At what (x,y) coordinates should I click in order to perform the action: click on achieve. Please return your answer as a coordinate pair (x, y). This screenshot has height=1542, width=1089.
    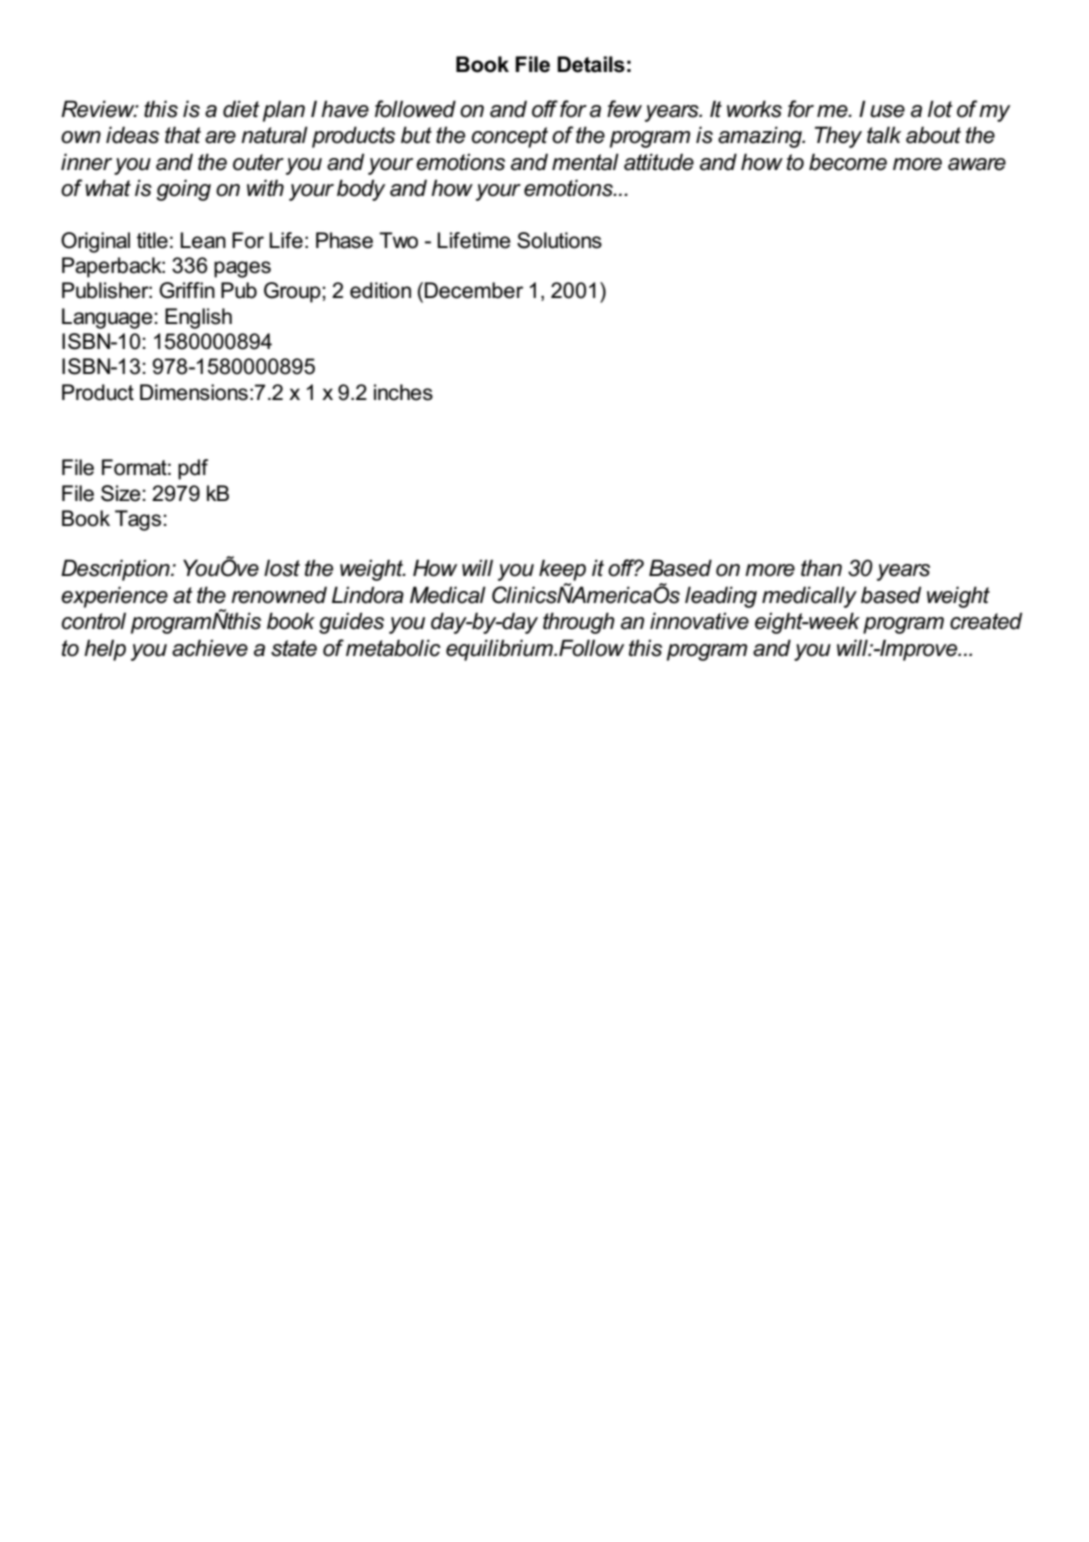
    Looking at the image, I should click on (210, 648).
